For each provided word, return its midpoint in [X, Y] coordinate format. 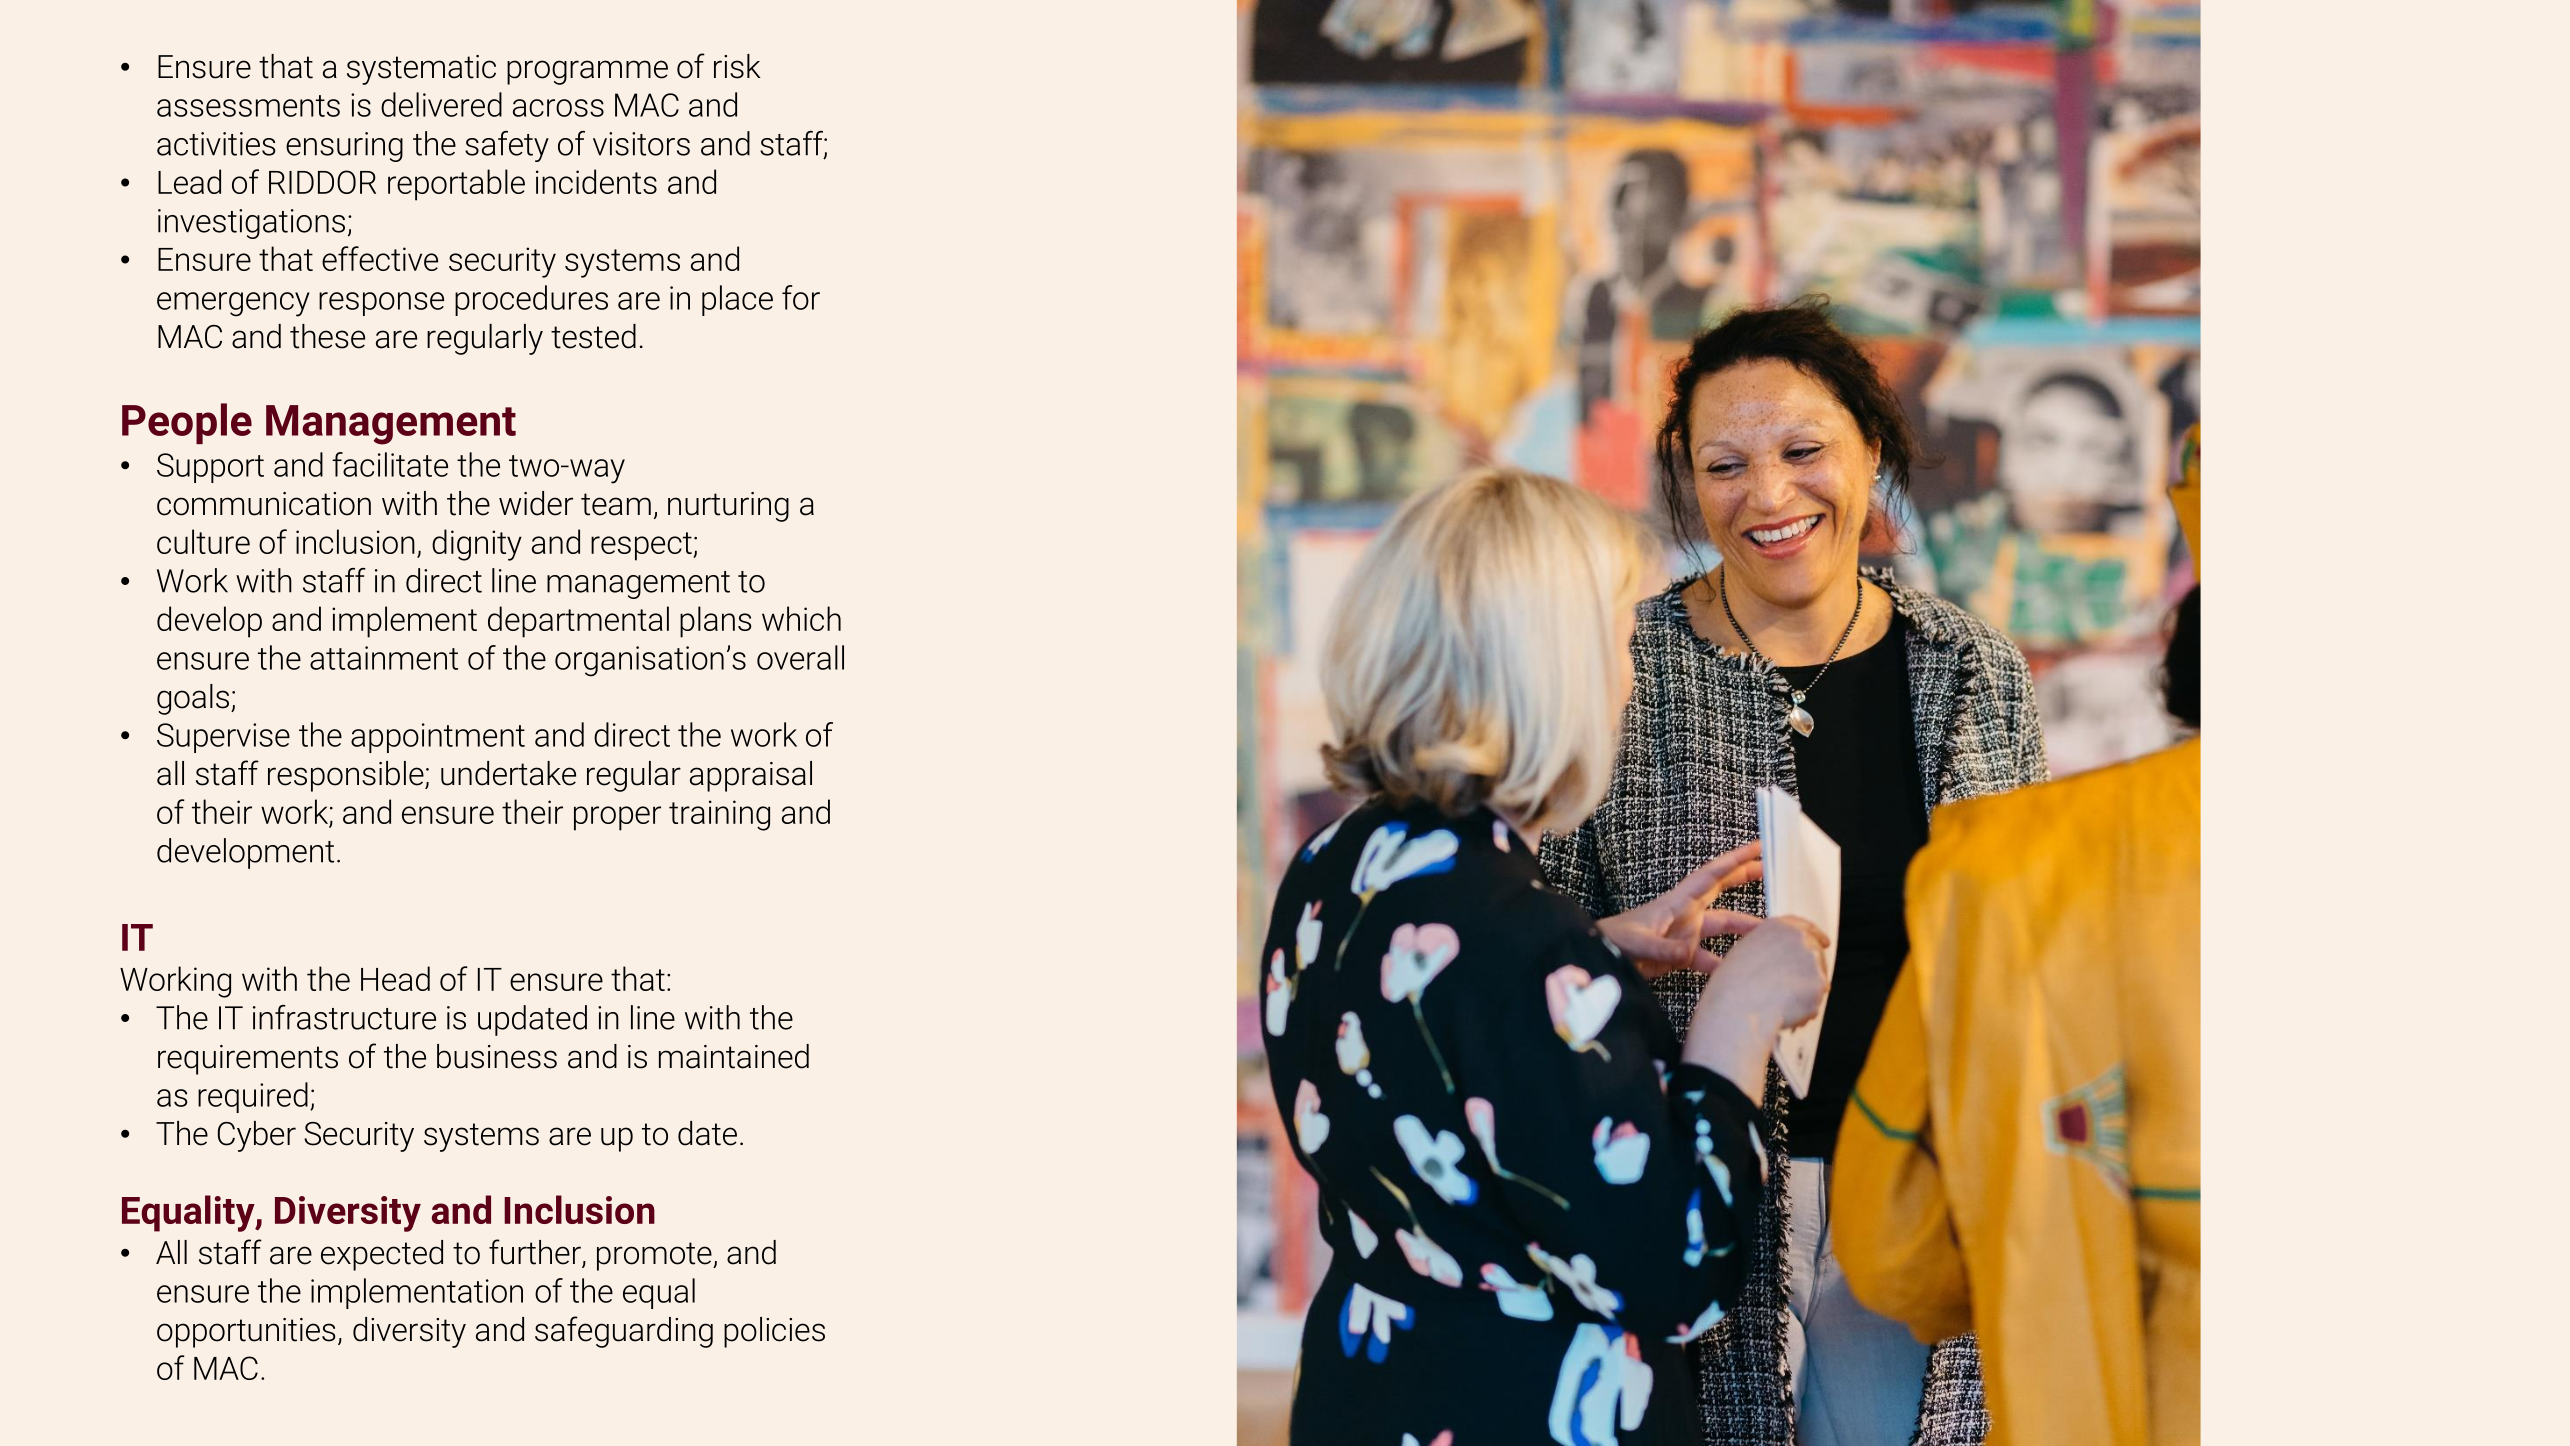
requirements [248, 1060]
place [737, 300]
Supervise [223, 738]
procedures [531, 300]
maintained [734, 1056]
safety [507, 146]
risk [737, 66]
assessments [248, 106]
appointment [438, 738]
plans [716, 622]
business [497, 1056]
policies [774, 1332]
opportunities [246, 1333]
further [536, 1253]
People [187, 423]
